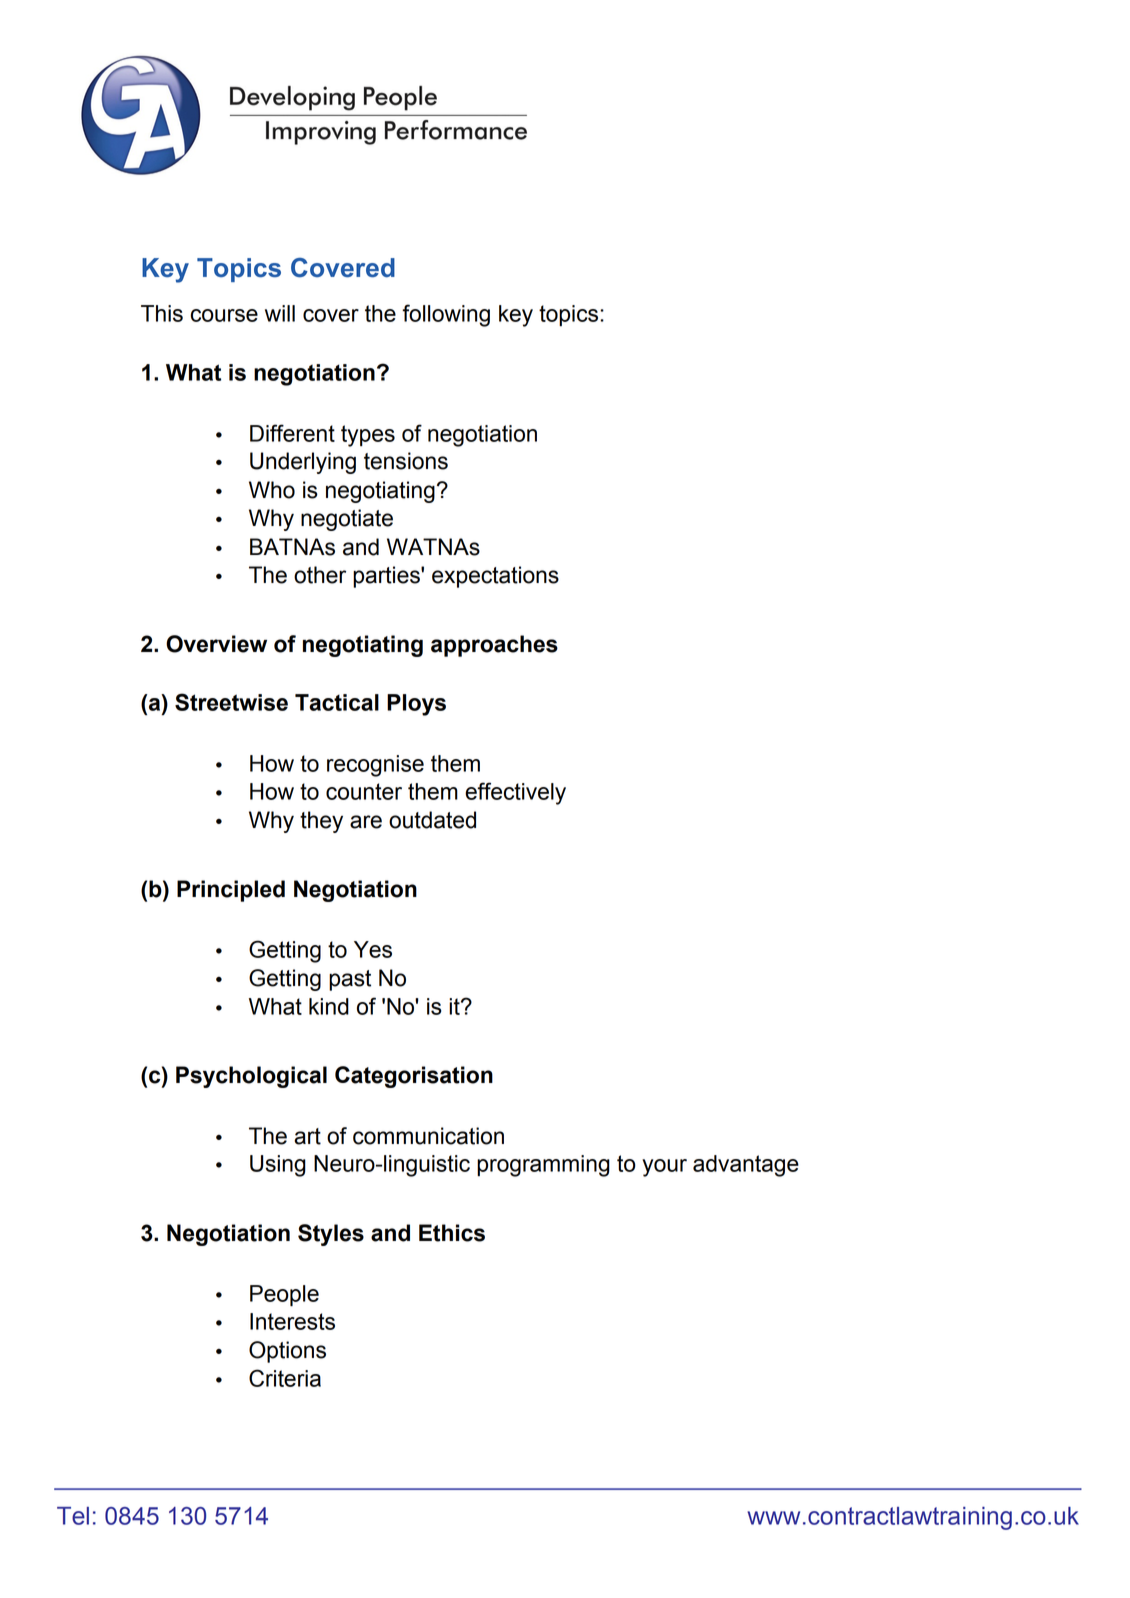 The width and height of the screenshot is (1130, 1598). Describe the element at coordinates (446, 315) in the screenshot. I see `following` at that location.
